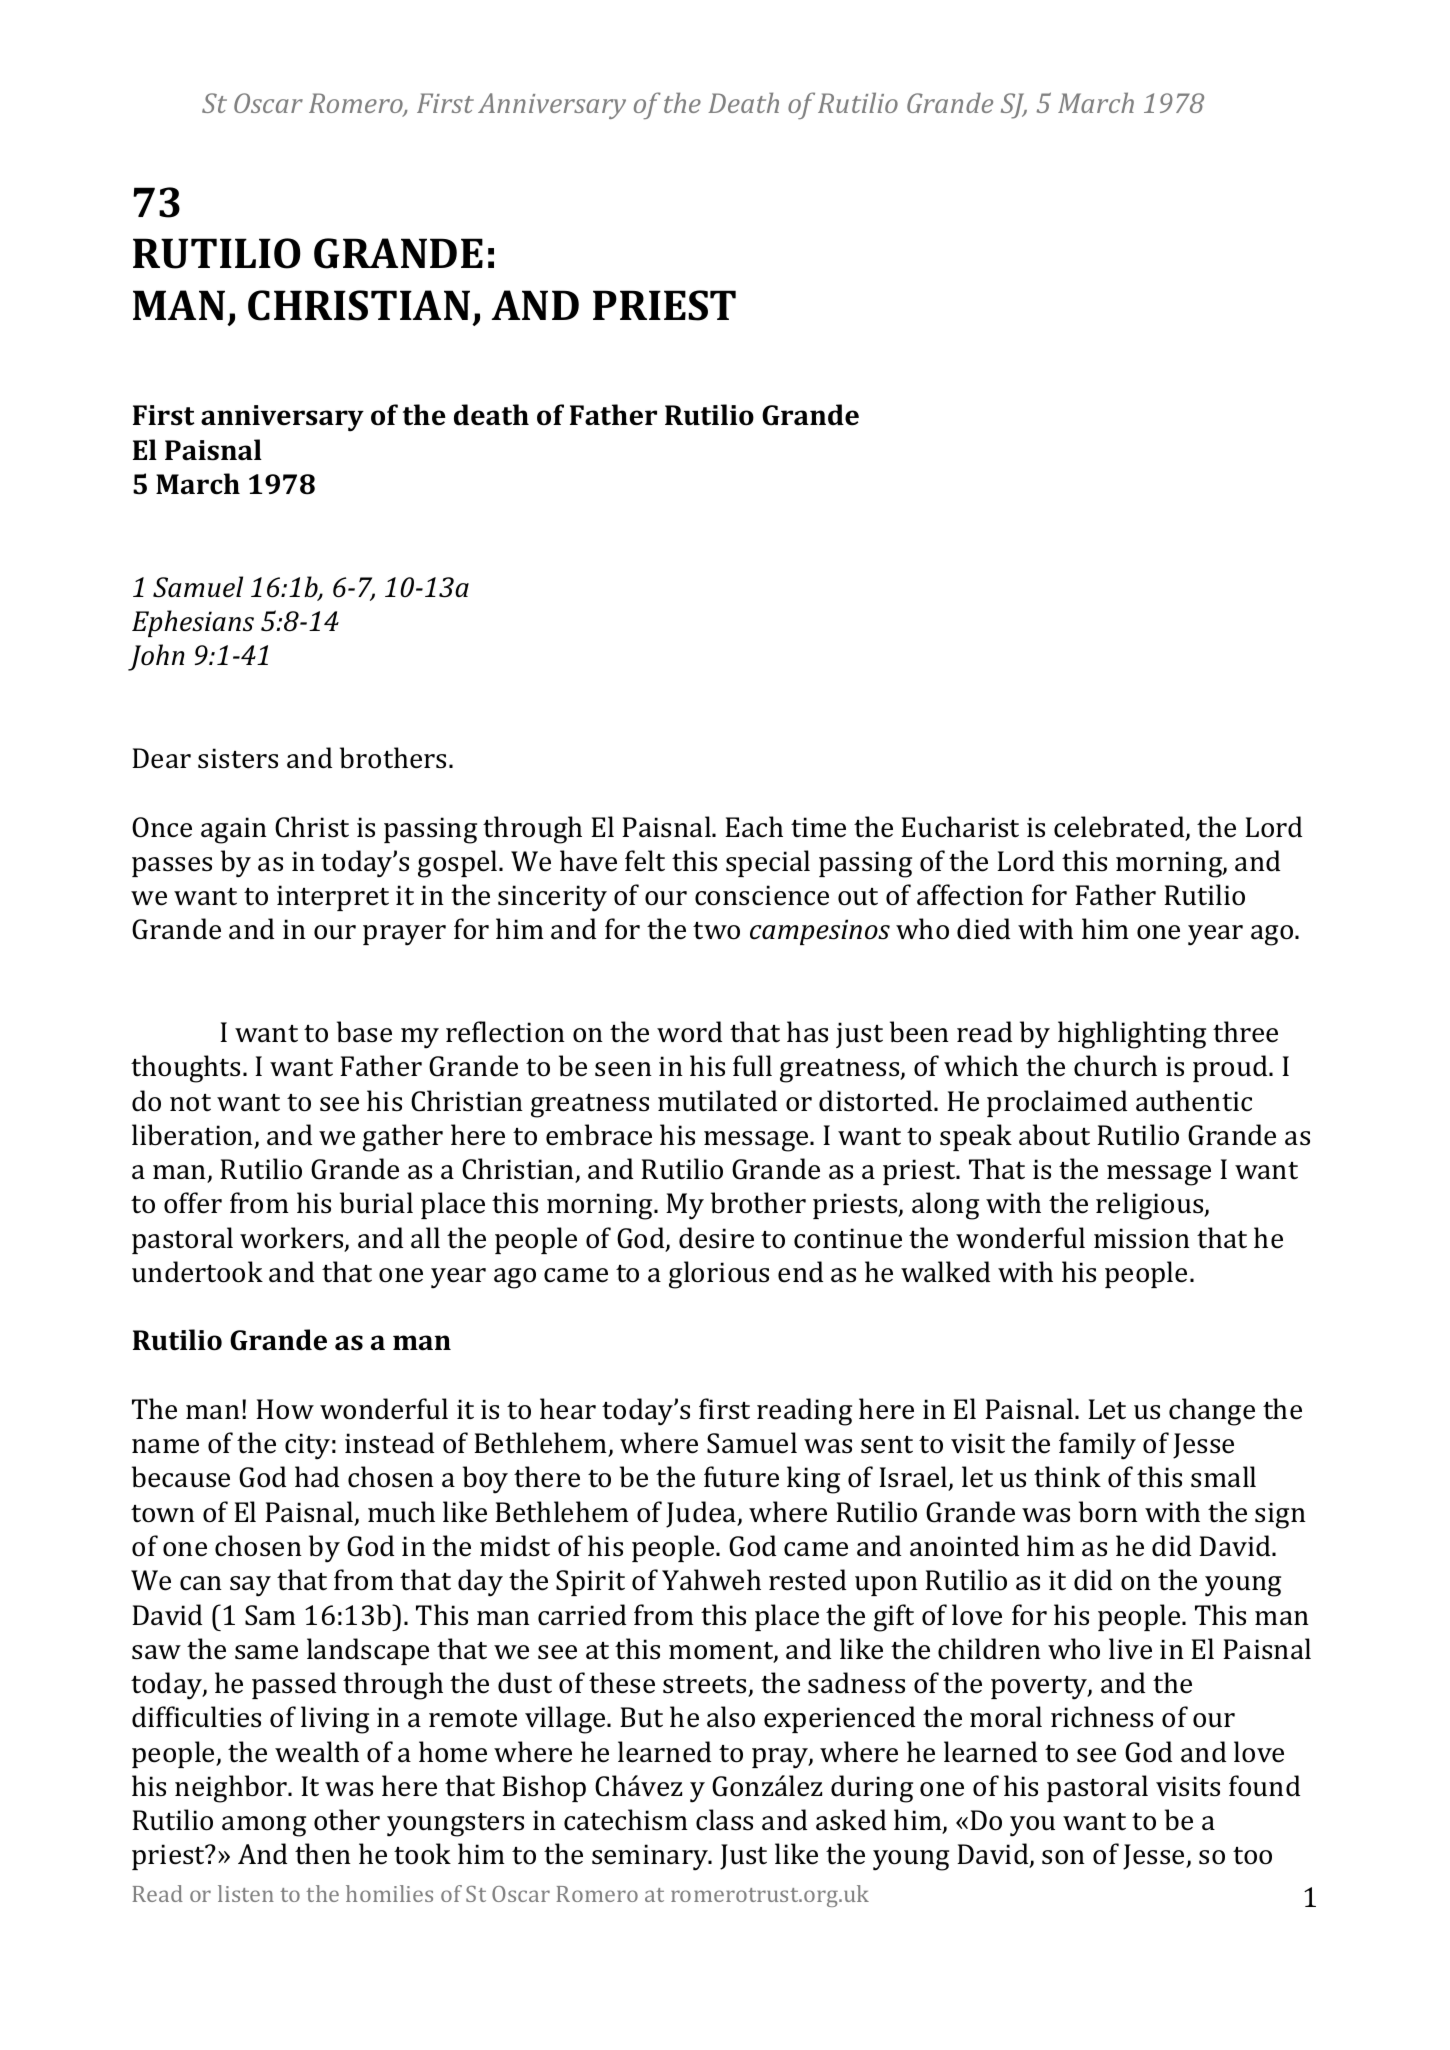 This screenshot has width=1450, height=2050. What do you see at coordinates (719, 1275) in the screenshot?
I see `glorious` at bounding box center [719, 1275].
